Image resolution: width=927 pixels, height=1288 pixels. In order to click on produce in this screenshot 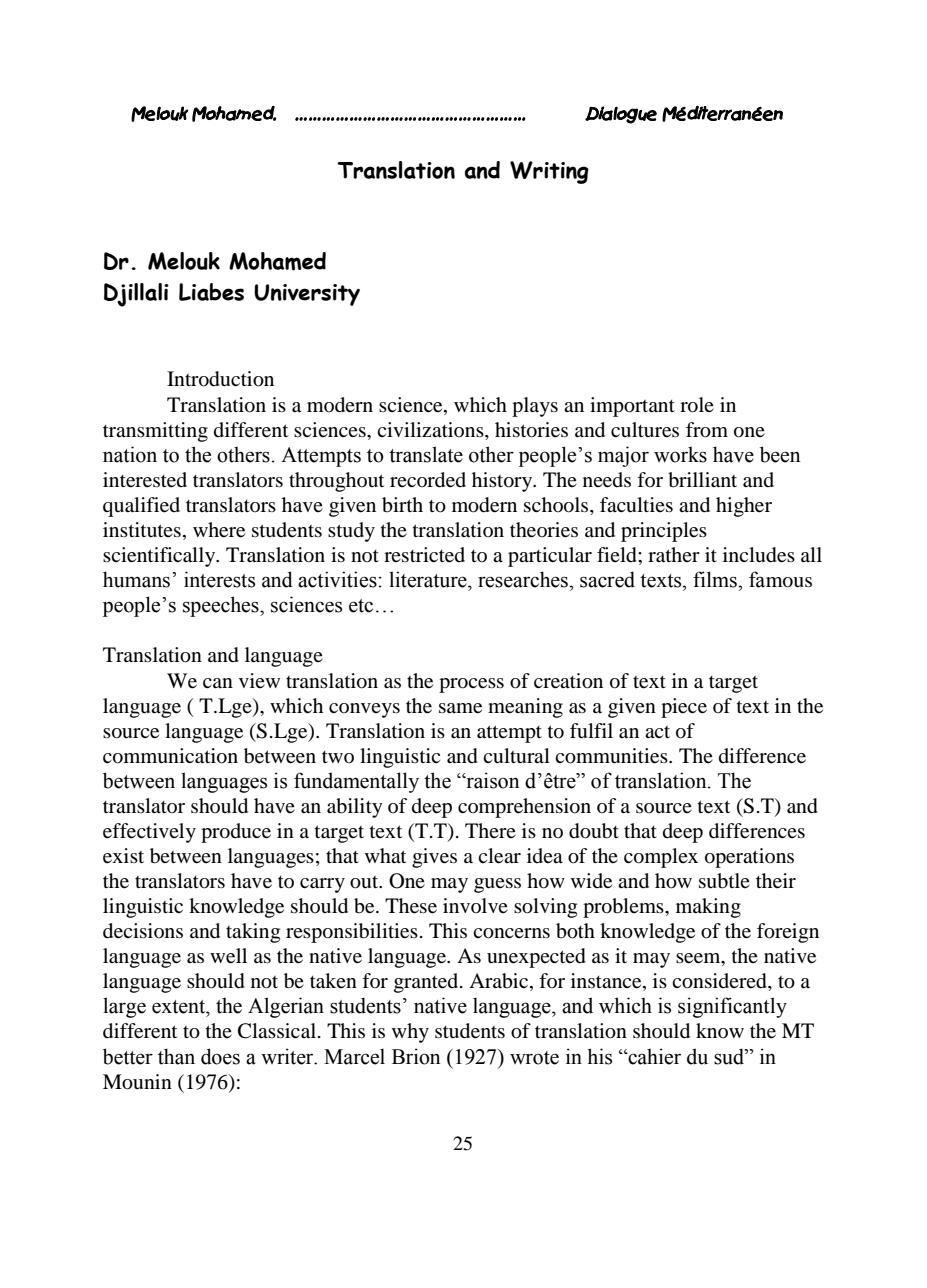, I will do `click(236, 833)`.
